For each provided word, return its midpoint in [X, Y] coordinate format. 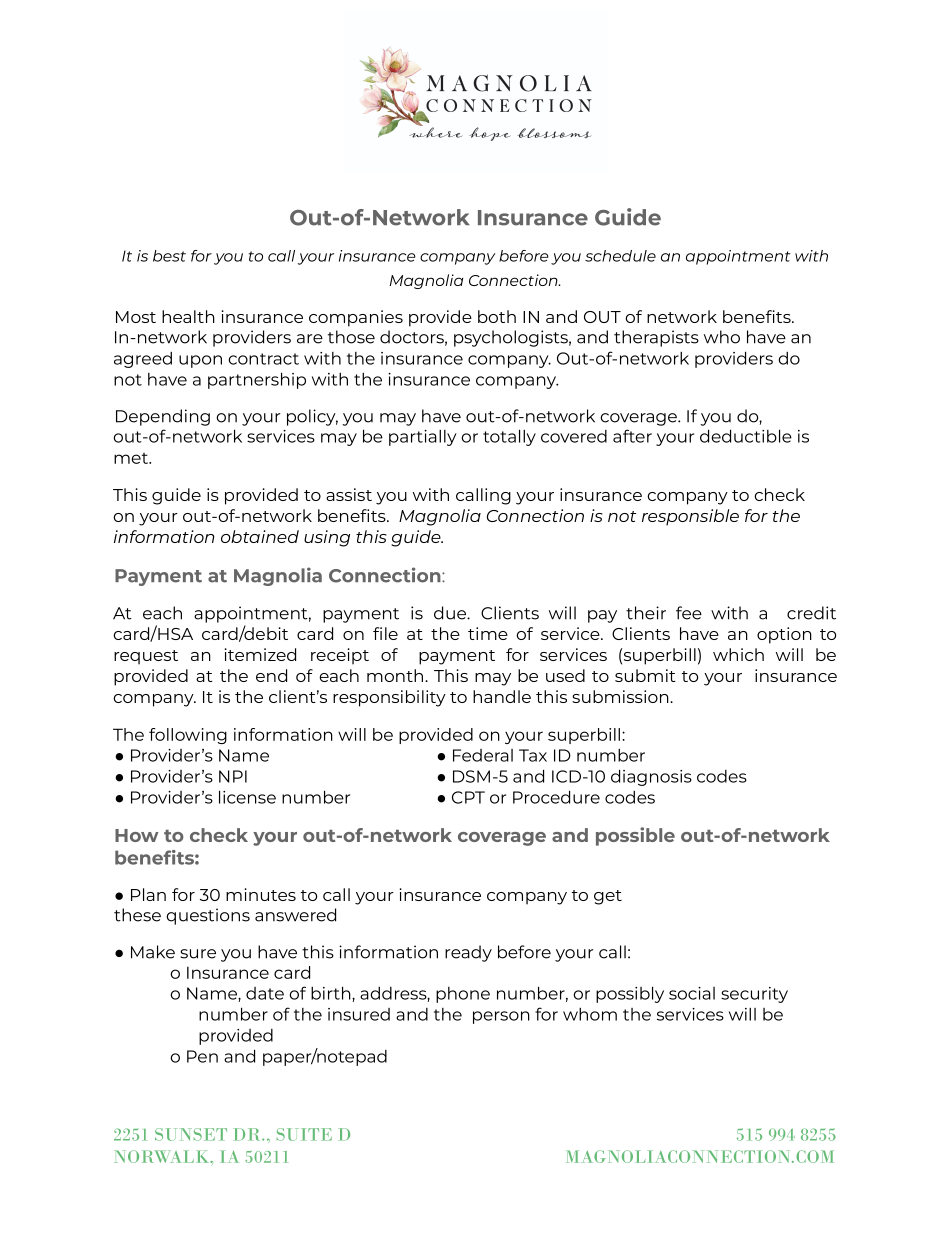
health [188, 316]
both [497, 316]
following [188, 736]
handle [502, 696]
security [754, 995]
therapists [656, 338]
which [738, 654]
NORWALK [162, 1156]
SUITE [304, 1134]
